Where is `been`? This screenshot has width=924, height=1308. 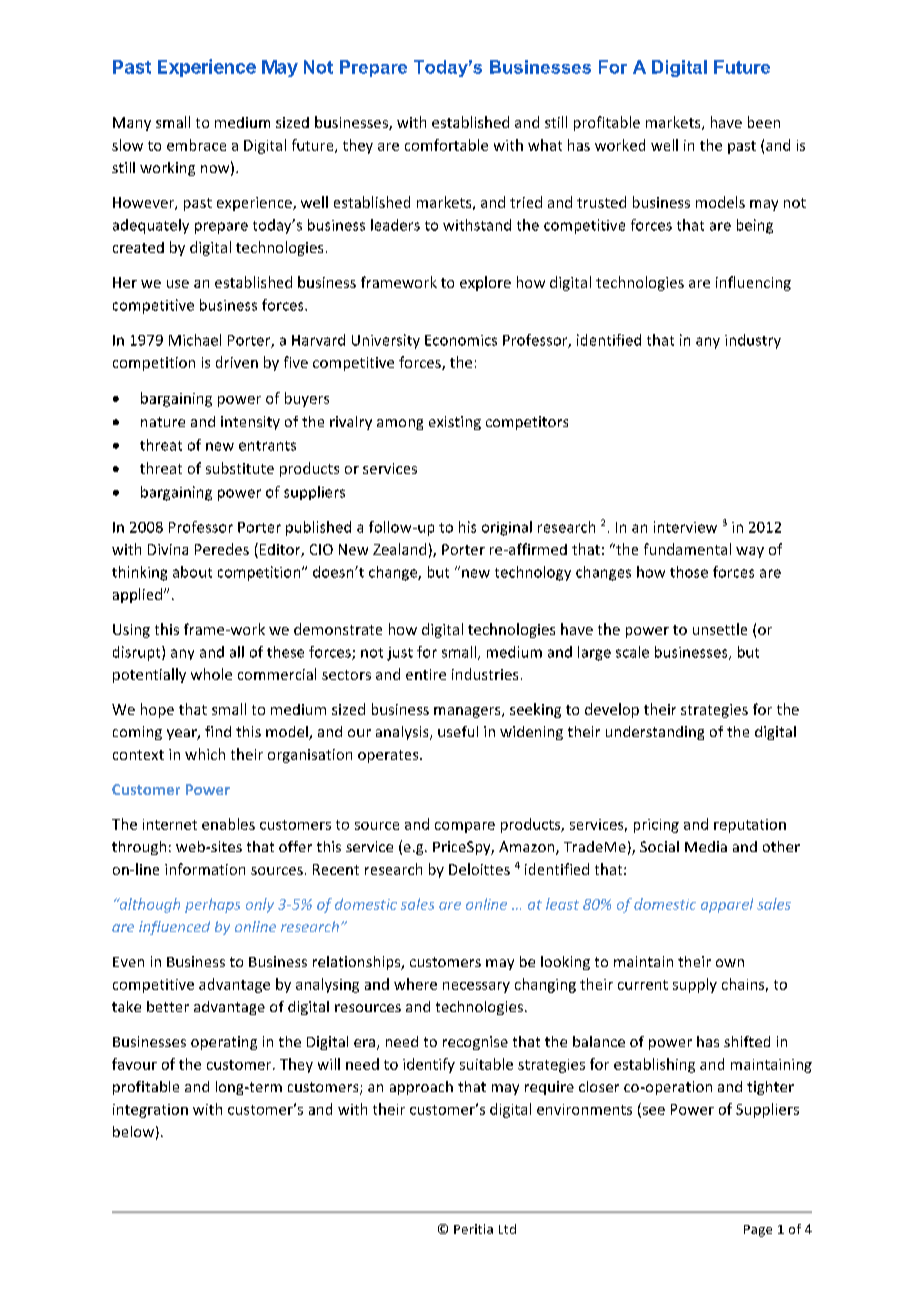
been is located at coordinates (764, 122).
